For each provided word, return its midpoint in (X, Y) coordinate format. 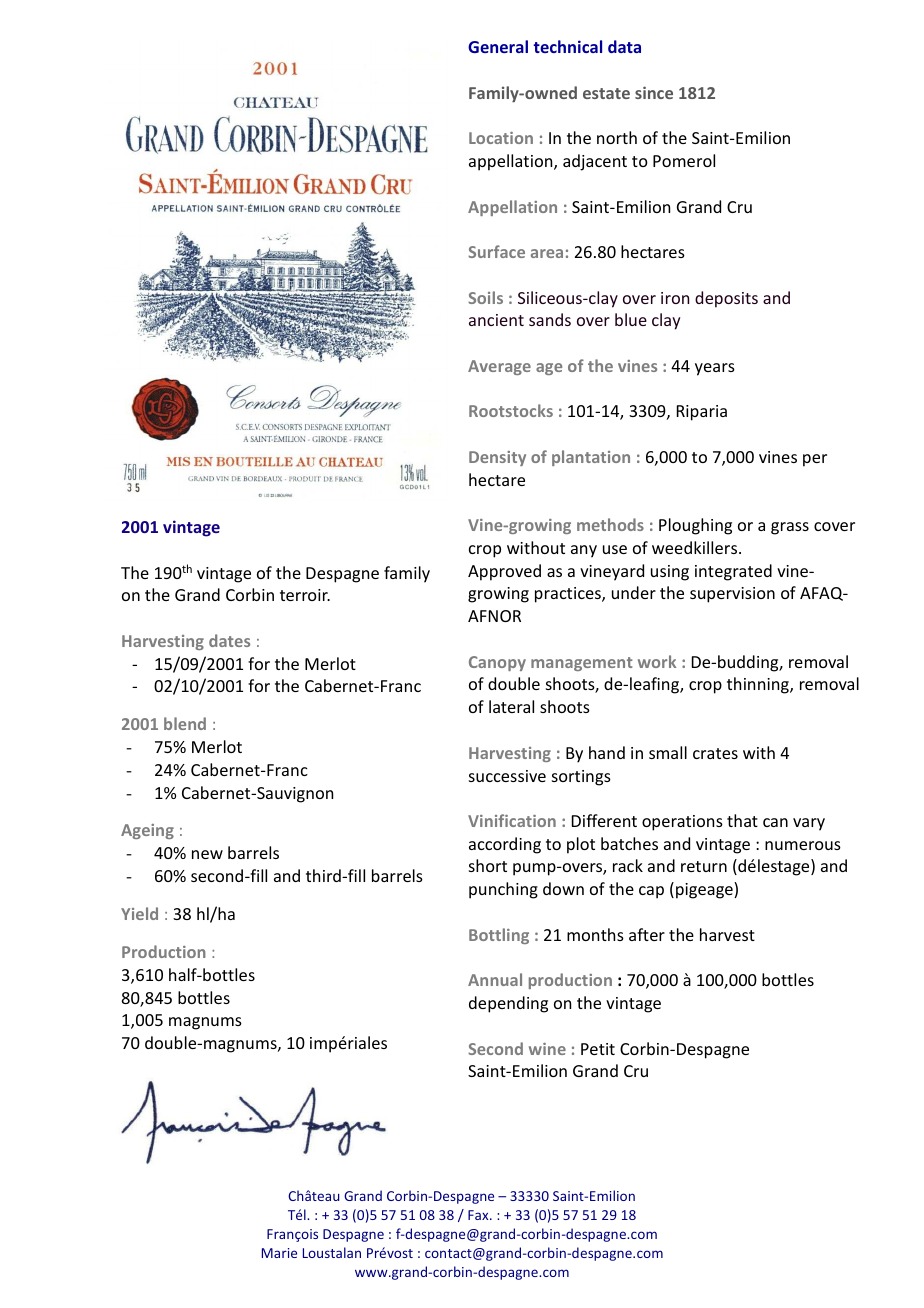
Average (499, 367)
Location (501, 138)
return (704, 866)
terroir (305, 595)
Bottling (499, 936)
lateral (511, 706)
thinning (759, 685)
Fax (479, 1215)
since (654, 92)
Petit (598, 1049)
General (498, 46)
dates (229, 640)
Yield (139, 913)
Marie (279, 1253)
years (715, 369)
